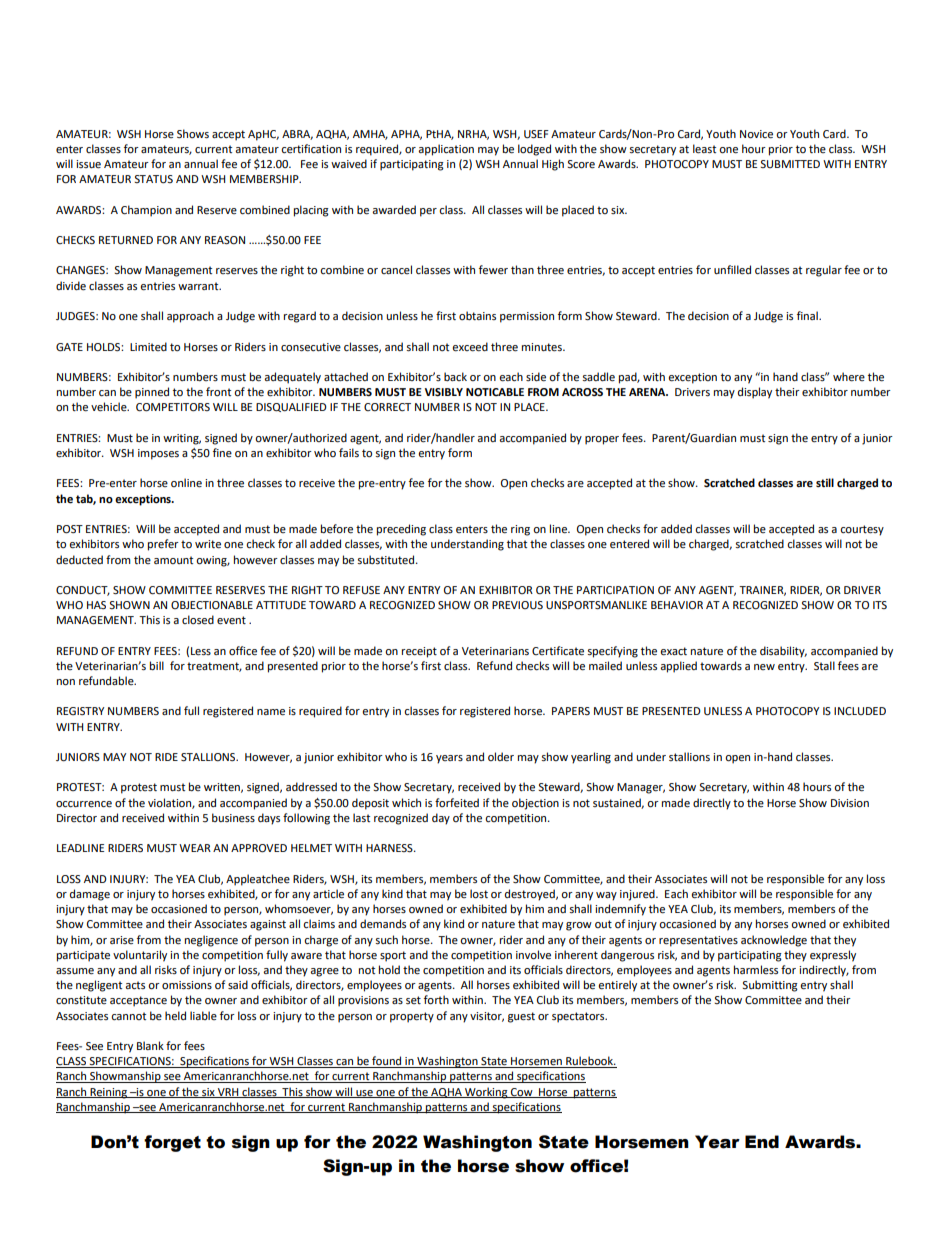 The height and width of the screenshot is (1233, 952). What do you see at coordinates (520, 530) in the screenshot?
I see `ring` at bounding box center [520, 530].
